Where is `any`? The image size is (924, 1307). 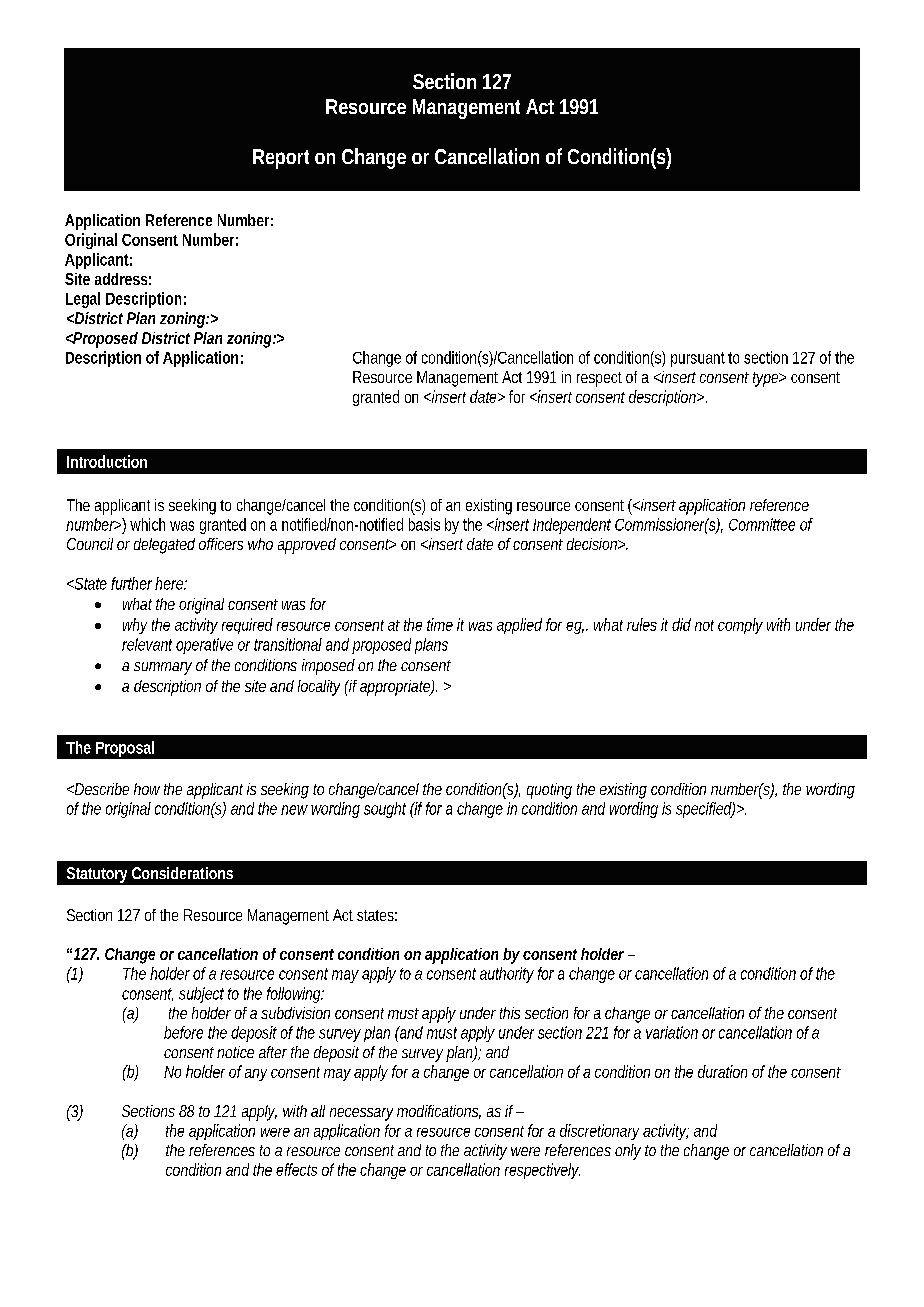 any is located at coordinates (256, 1075).
